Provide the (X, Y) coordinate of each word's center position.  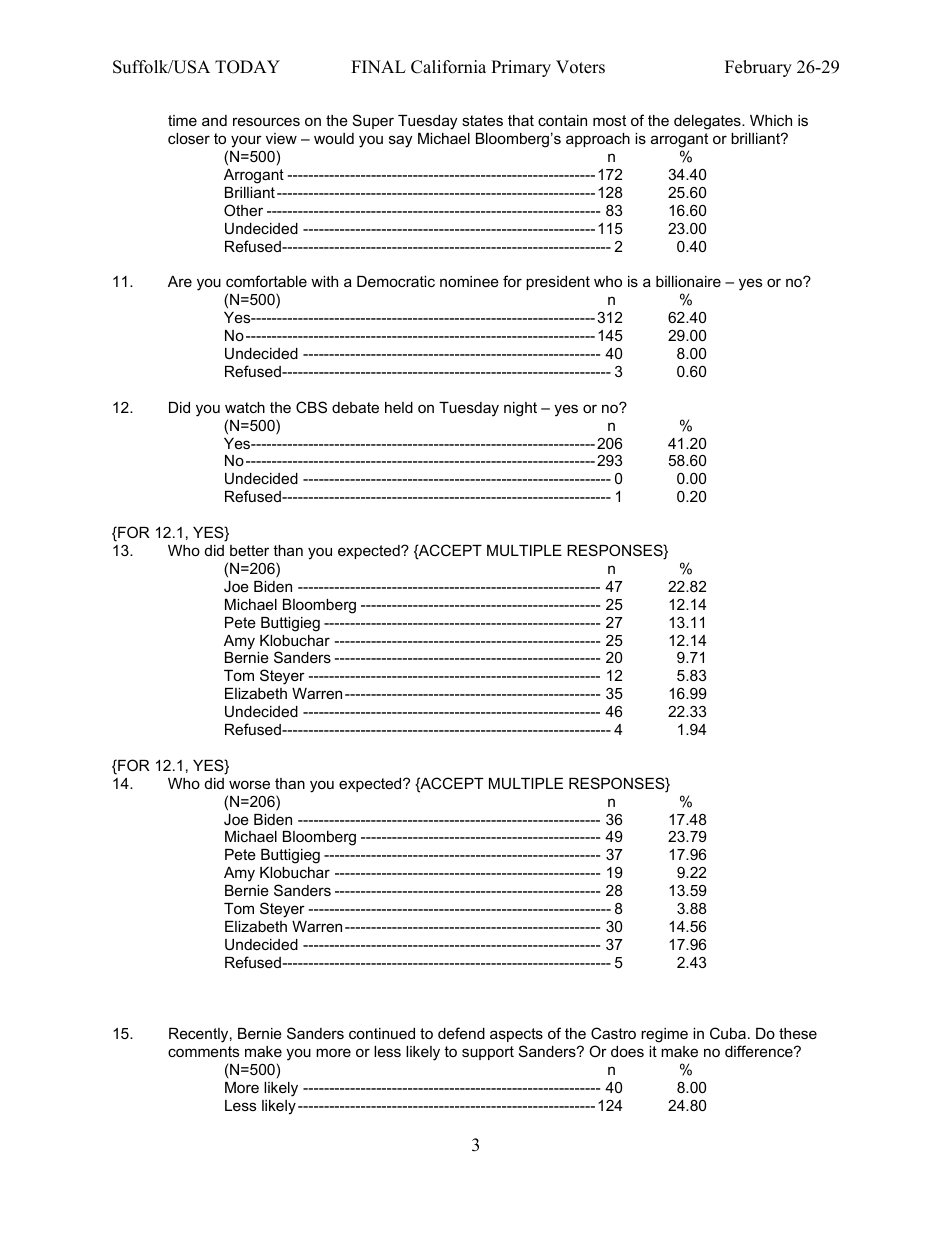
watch (245, 407)
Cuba (728, 1033)
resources (266, 121)
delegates (708, 122)
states (482, 120)
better (249, 550)
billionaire (688, 281)
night (520, 409)
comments (203, 1051)
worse (249, 784)
